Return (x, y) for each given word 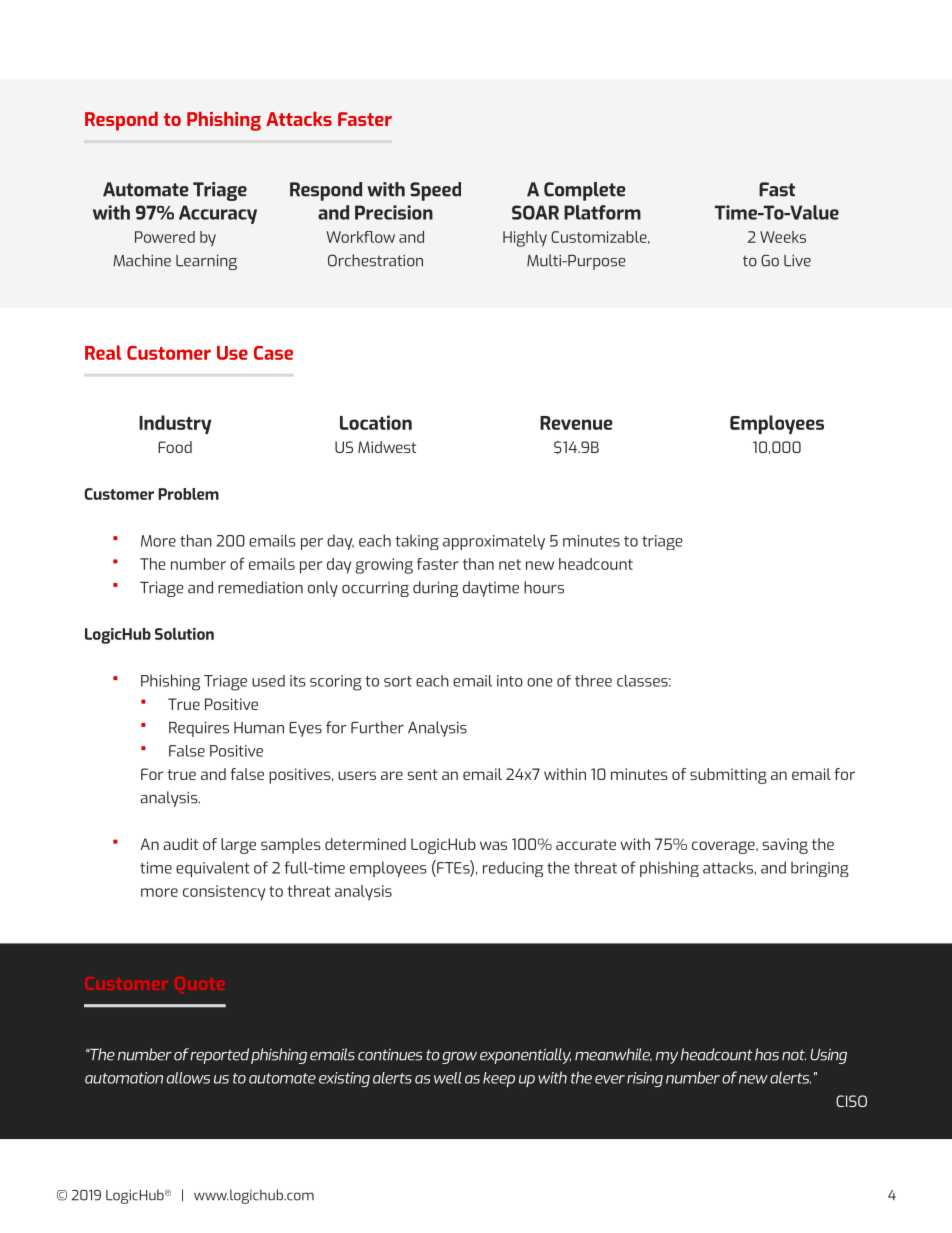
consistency (224, 893)
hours (544, 587)
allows (188, 1078)
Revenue (576, 423)
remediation (260, 587)
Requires (199, 729)
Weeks (783, 237)
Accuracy (218, 214)
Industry (175, 424)
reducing (513, 869)
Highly (525, 239)
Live (797, 261)
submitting (728, 776)
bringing (820, 869)
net (510, 564)
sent (423, 774)
